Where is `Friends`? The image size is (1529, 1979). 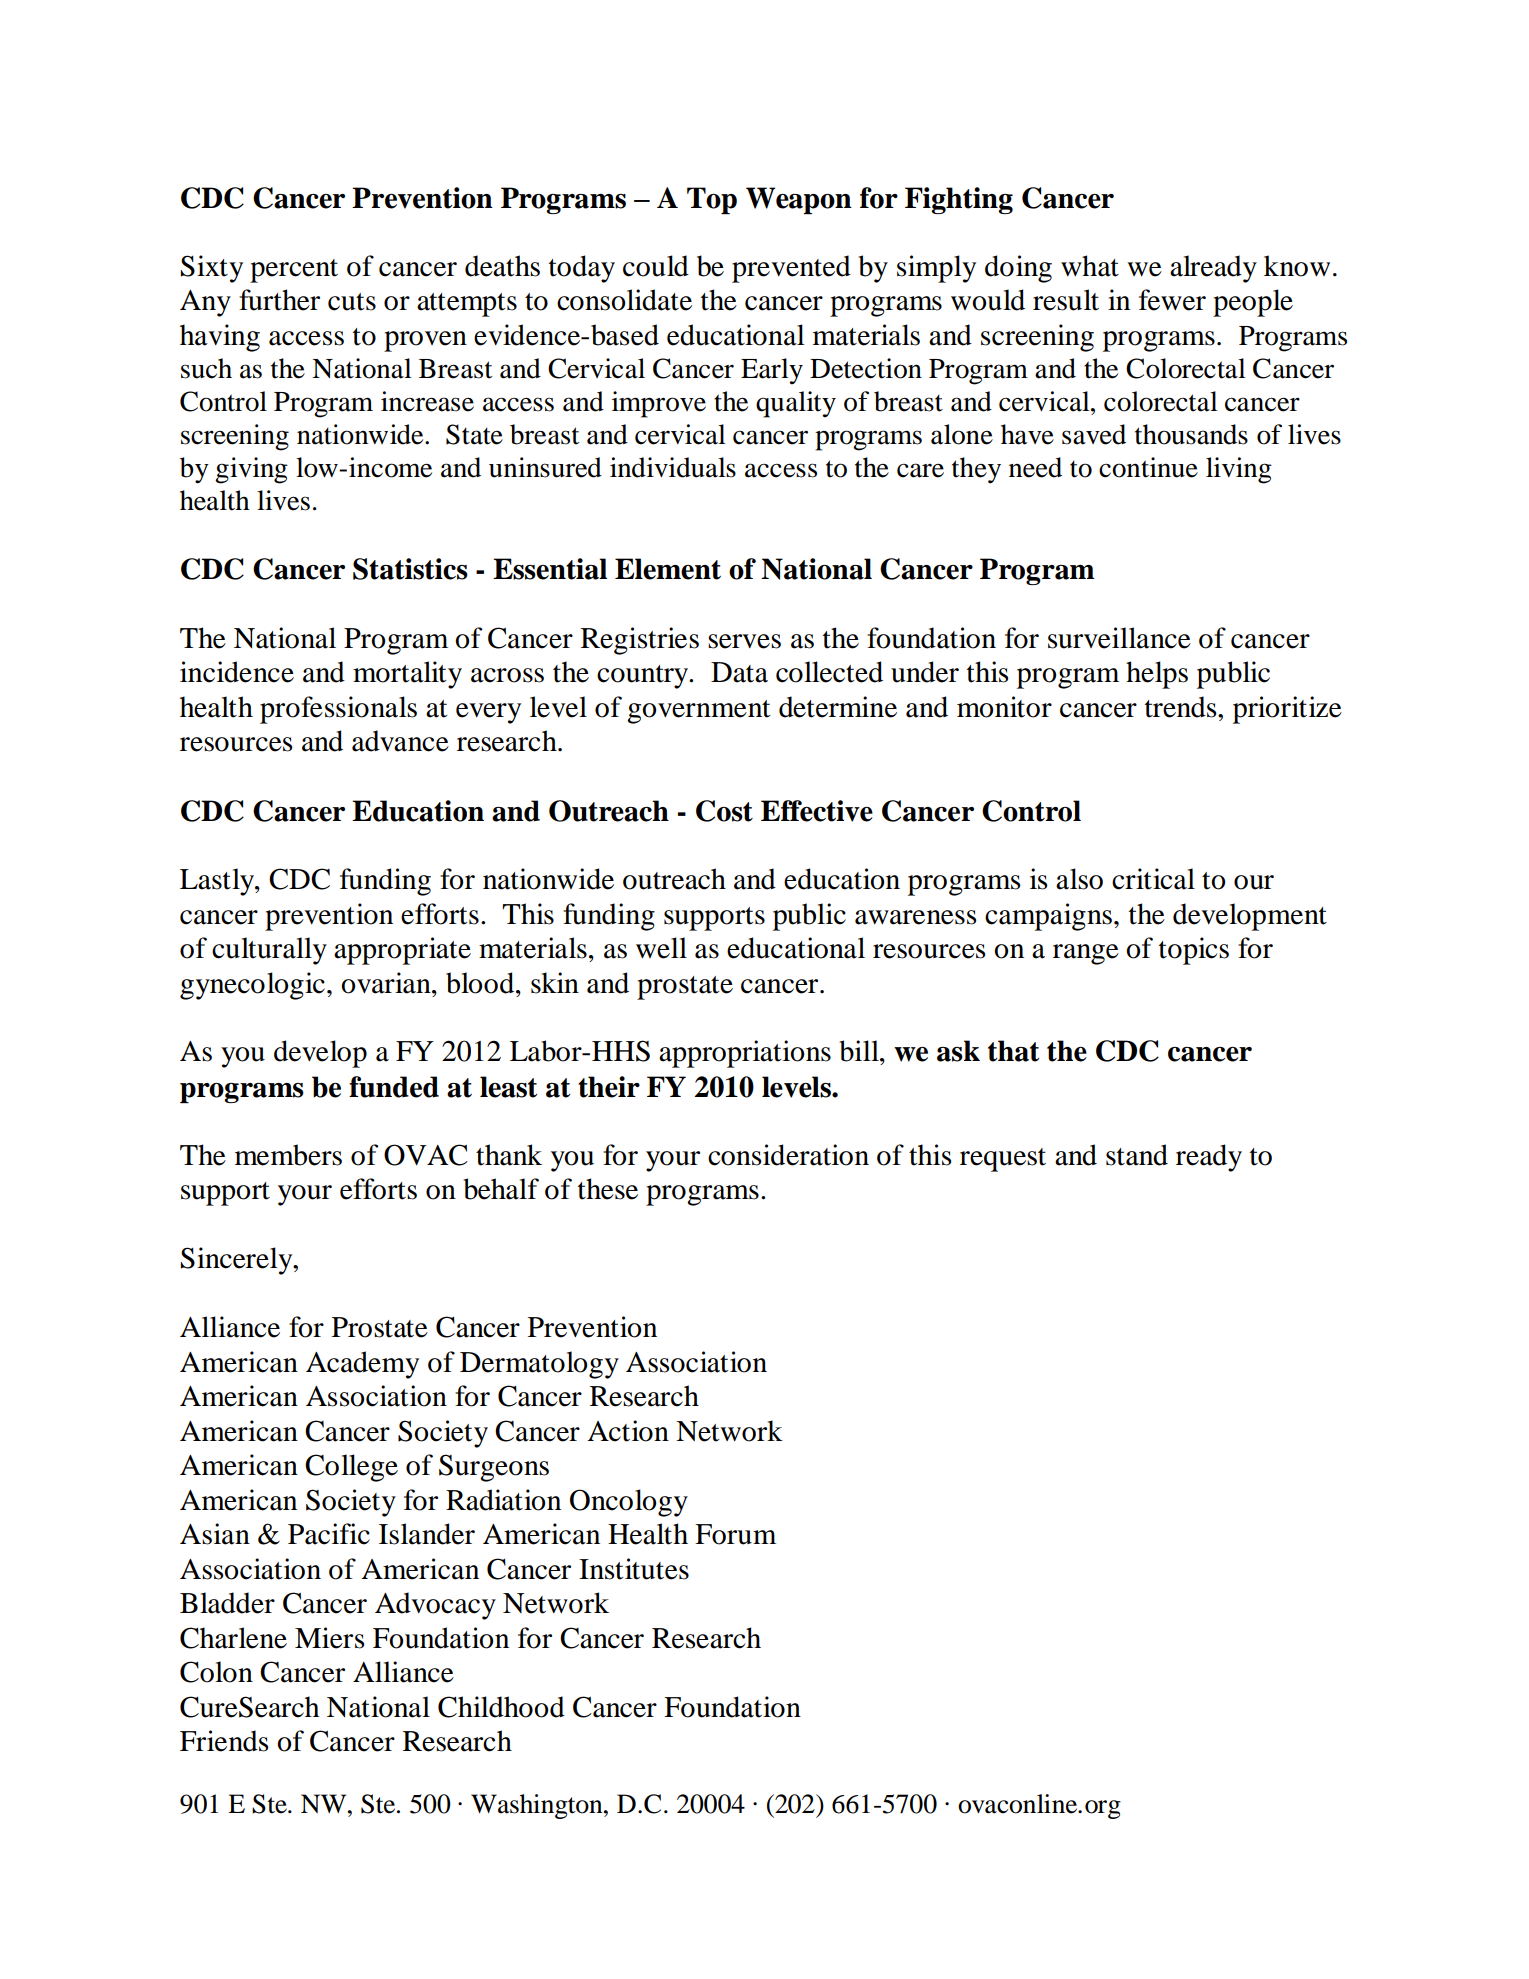 Friends is located at coordinates (224, 1741).
